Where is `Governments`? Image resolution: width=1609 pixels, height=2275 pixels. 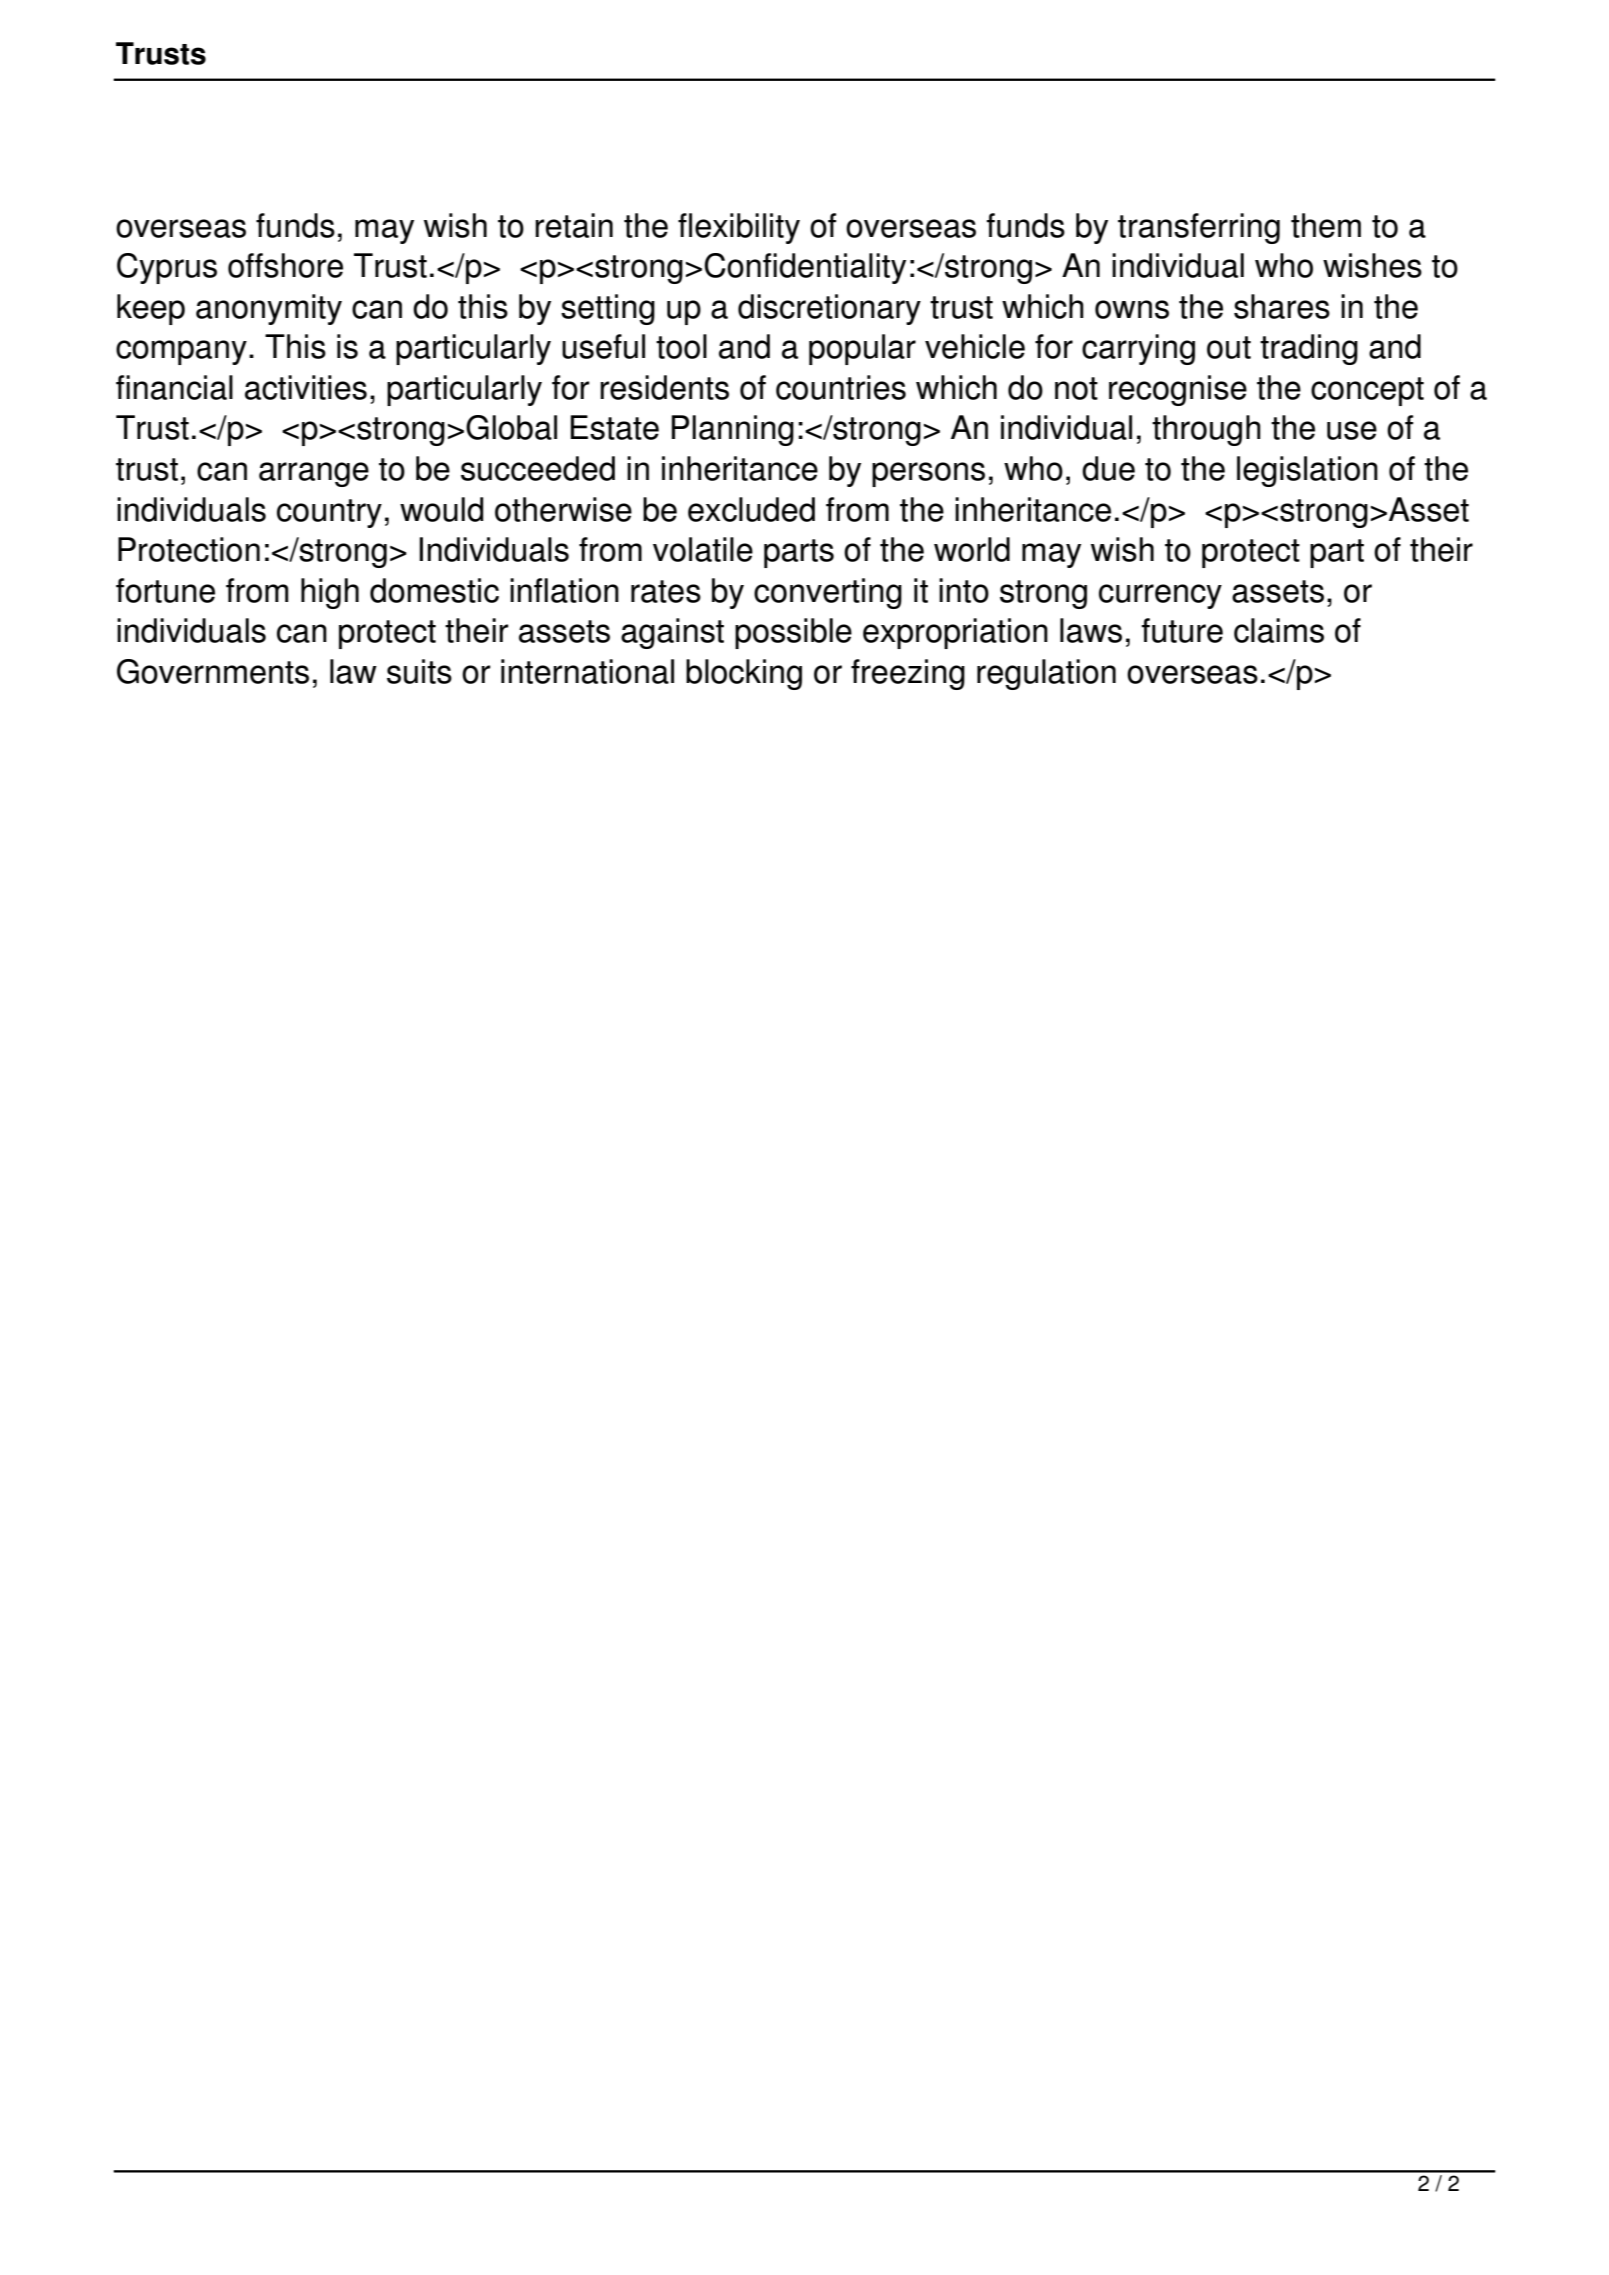
Governments is located at coordinates (213, 671).
